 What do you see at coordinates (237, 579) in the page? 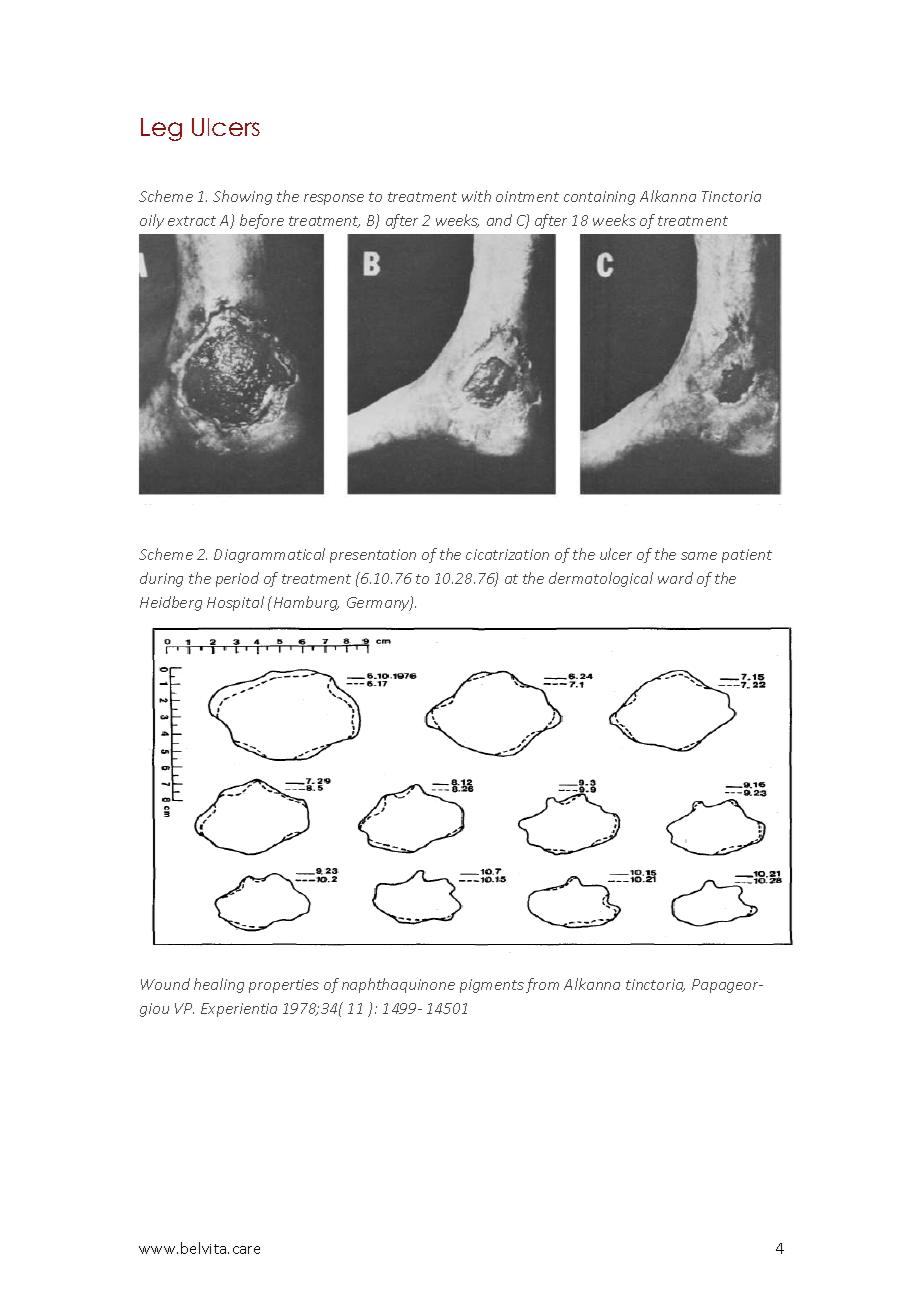
I see `period` at bounding box center [237, 579].
